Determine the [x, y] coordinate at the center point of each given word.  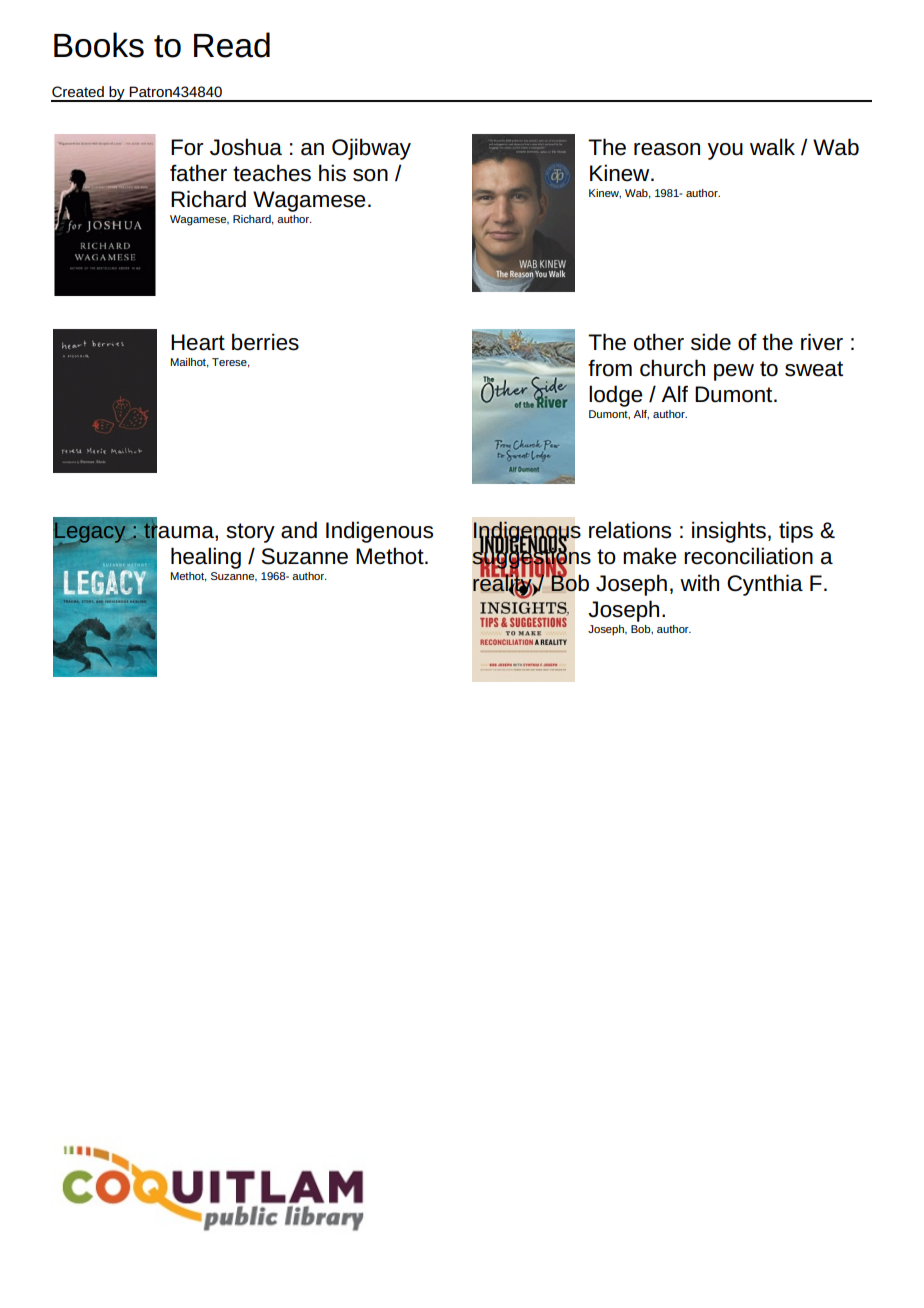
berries [265, 342]
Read [232, 45]
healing [206, 558]
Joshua [246, 147]
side [711, 342]
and [299, 530]
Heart [198, 342]
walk [772, 147]
